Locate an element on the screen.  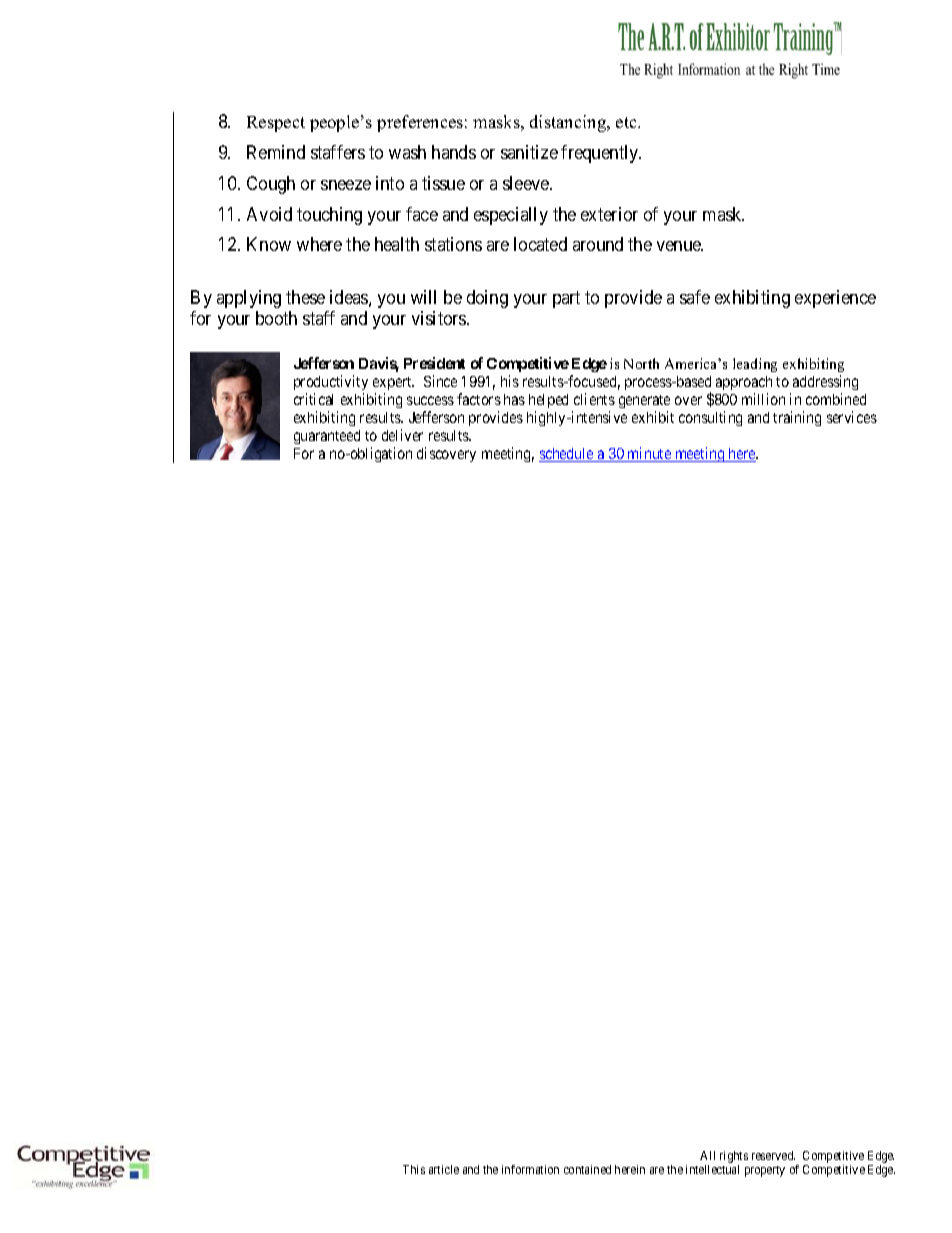
venue is located at coordinates (680, 246).
